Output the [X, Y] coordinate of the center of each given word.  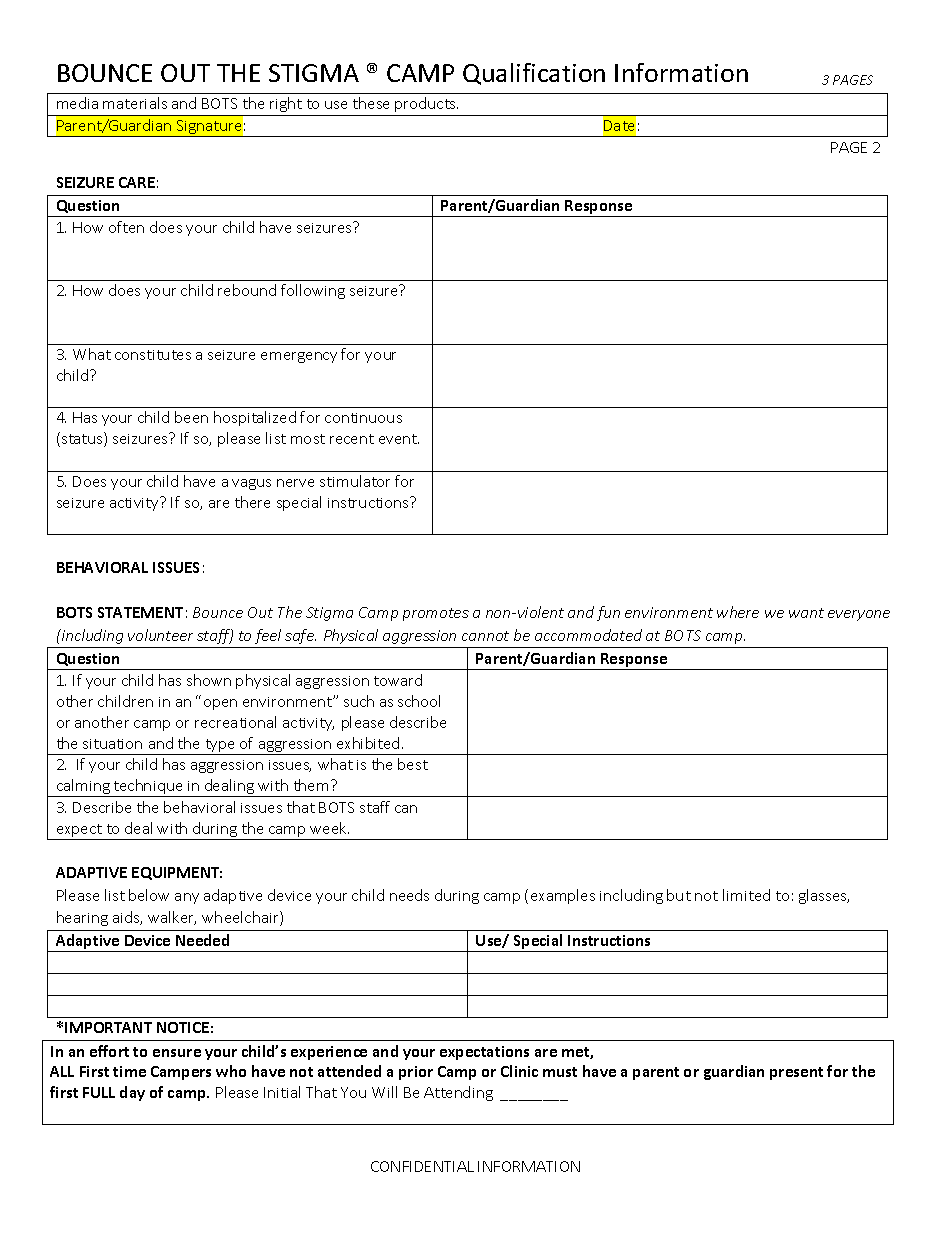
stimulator [355, 481]
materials [135, 103]
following [313, 291]
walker [172, 918]
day [132, 1093]
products [426, 104]
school [419, 701]
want [806, 613]
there [252, 502]
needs [409, 895]
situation [112, 744]
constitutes [153, 355]
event [399, 439]
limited [746, 895]
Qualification [534, 74]
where [738, 612]
